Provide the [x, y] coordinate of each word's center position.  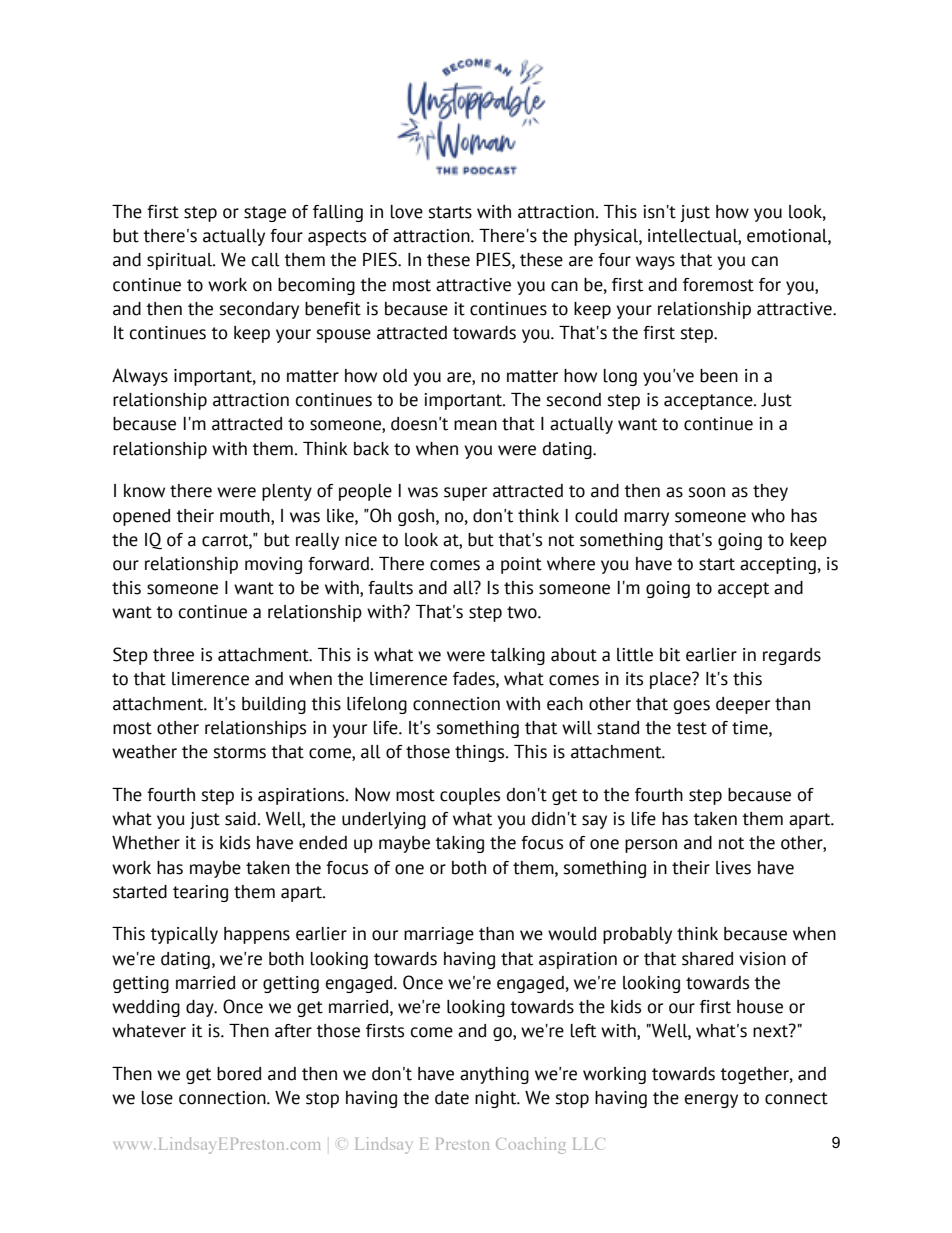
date [452, 1098]
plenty [287, 492]
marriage [439, 935]
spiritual [181, 261]
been [719, 376]
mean [475, 425]
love [407, 212]
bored [239, 1074]
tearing [200, 893]
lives [733, 868]
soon [706, 492]
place [671, 680]
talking [517, 656]
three [173, 655]
